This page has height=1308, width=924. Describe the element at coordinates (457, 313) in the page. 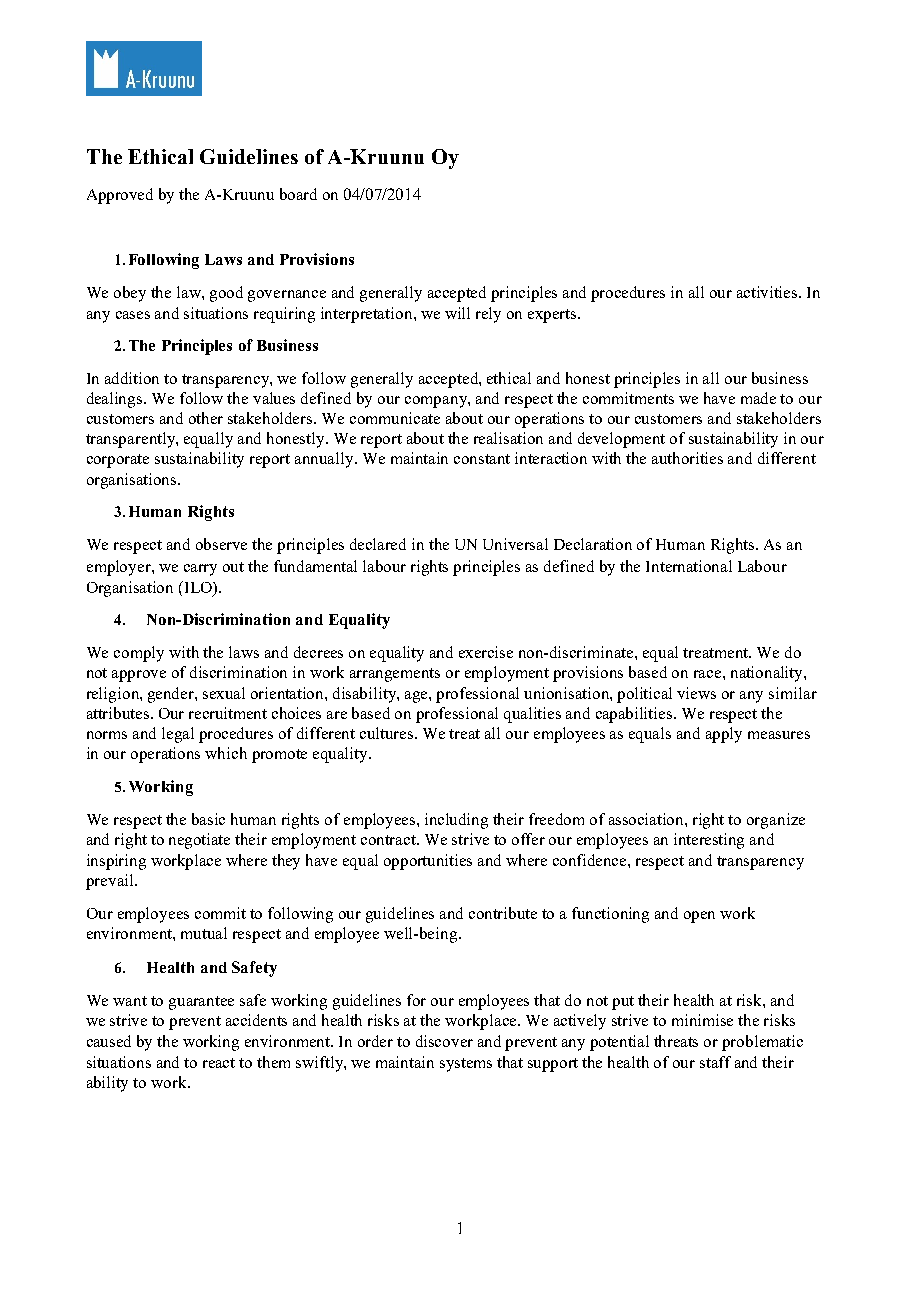

I see `will` at that location.
